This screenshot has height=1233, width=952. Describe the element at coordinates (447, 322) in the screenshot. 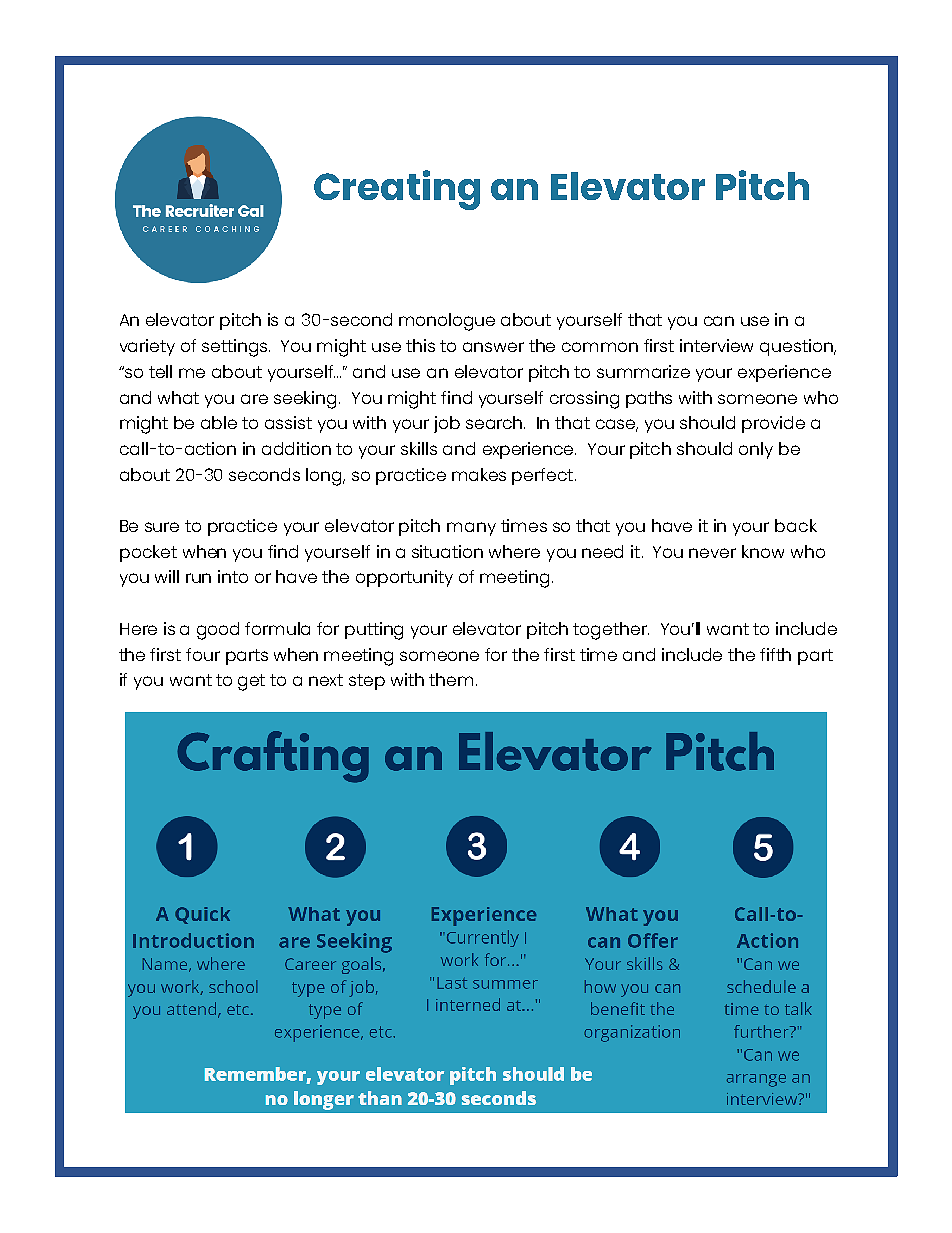

I see `monologue` at that location.
